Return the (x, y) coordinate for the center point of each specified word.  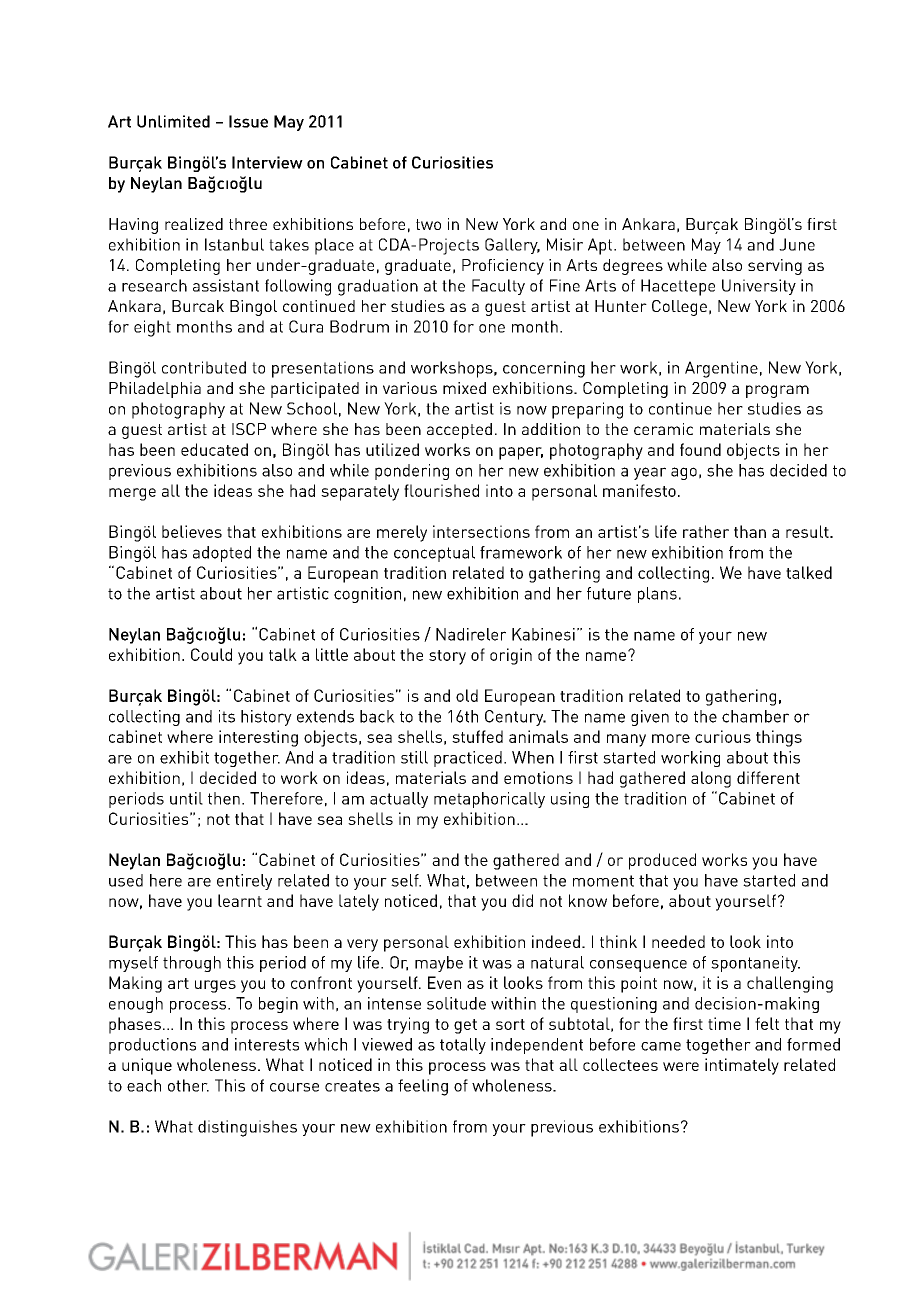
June (797, 244)
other (188, 1085)
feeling (423, 1087)
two (428, 224)
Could (211, 654)
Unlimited (173, 121)
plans (657, 595)
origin (511, 656)
